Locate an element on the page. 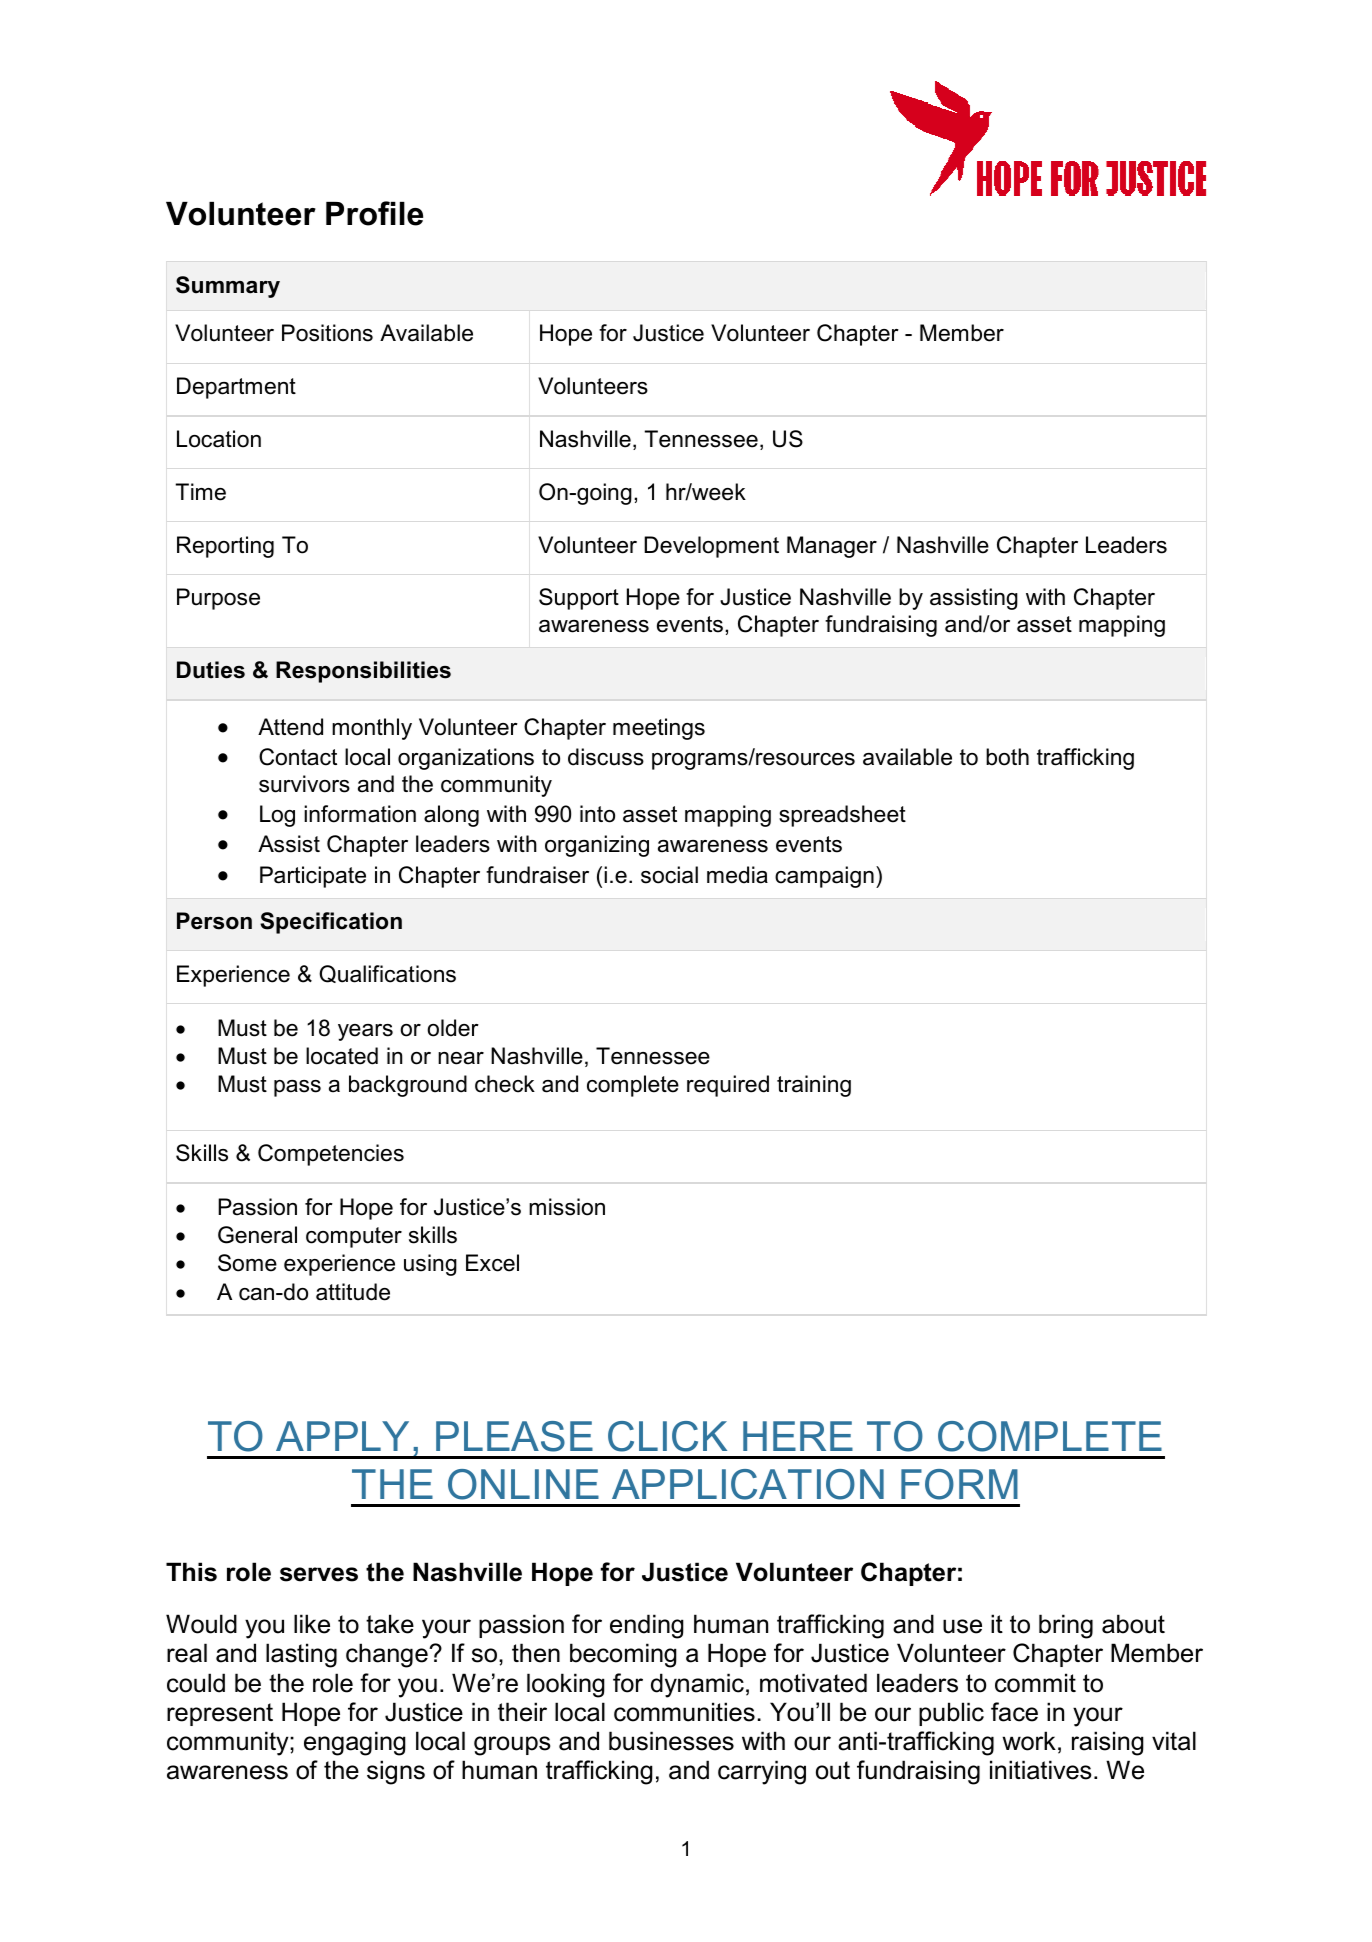 The image size is (1372, 1942). years is located at coordinates (365, 1032).
